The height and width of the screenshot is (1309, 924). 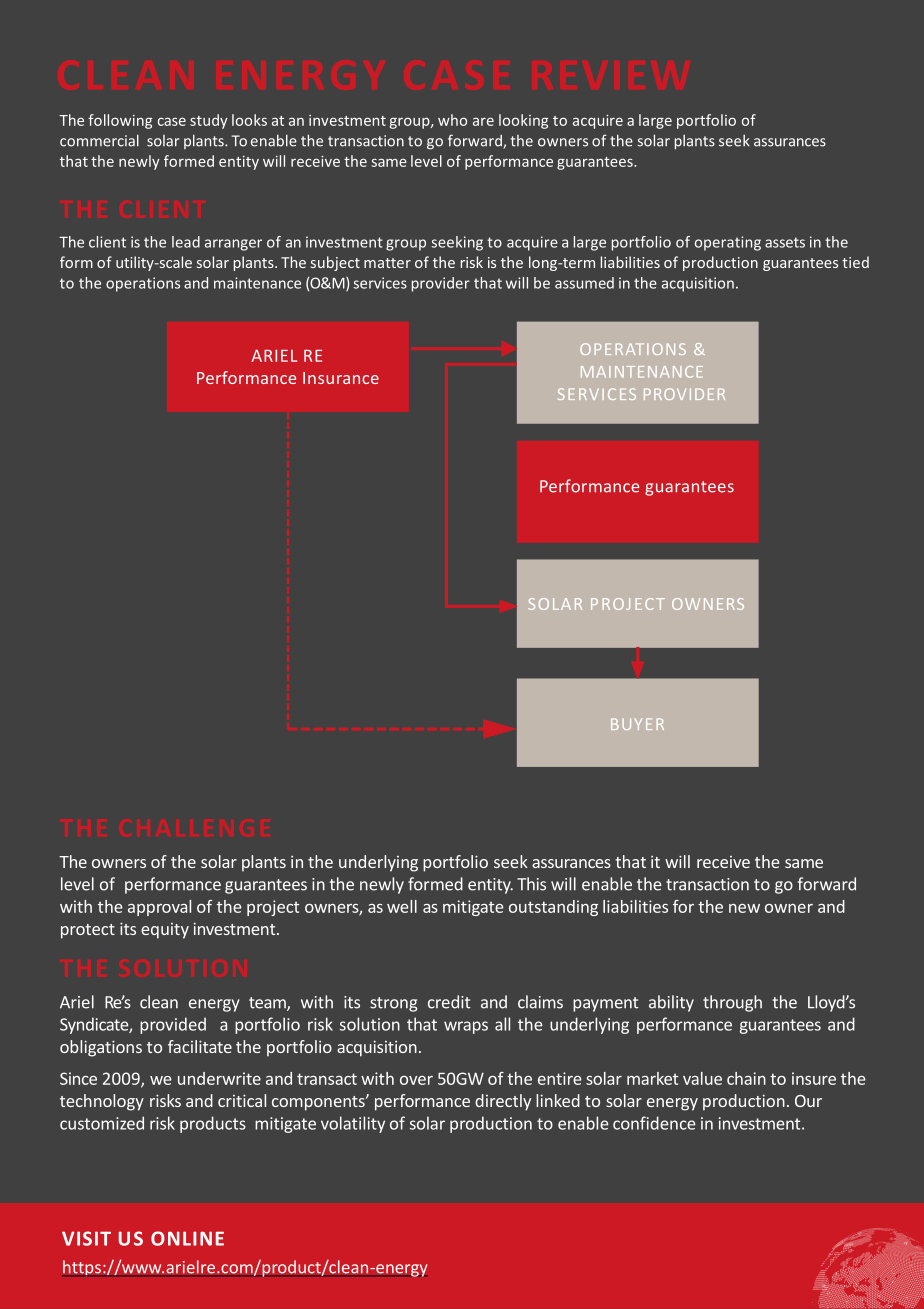 I want to click on directly, so click(x=503, y=1102).
